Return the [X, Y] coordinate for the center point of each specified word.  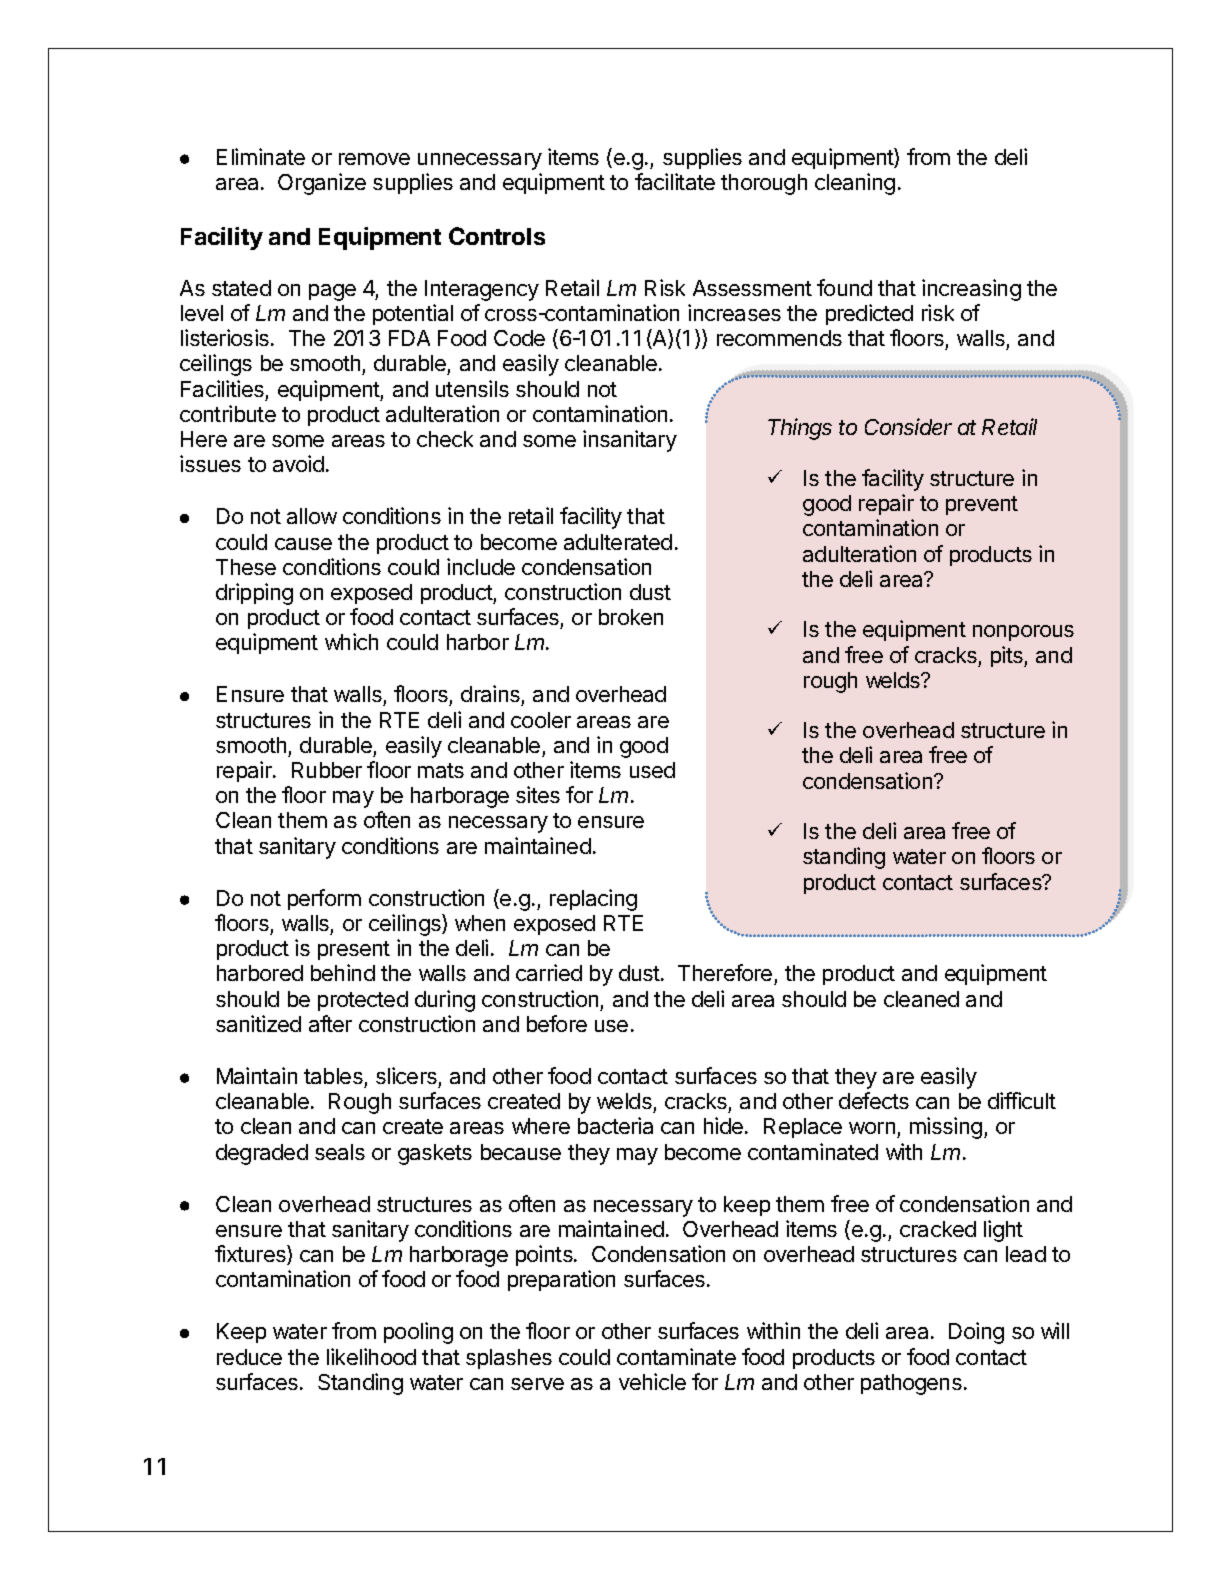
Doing [976, 1333]
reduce [249, 1357]
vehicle [652, 1381]
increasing [971, 290]
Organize [322, 184]
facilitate [675, 181]
